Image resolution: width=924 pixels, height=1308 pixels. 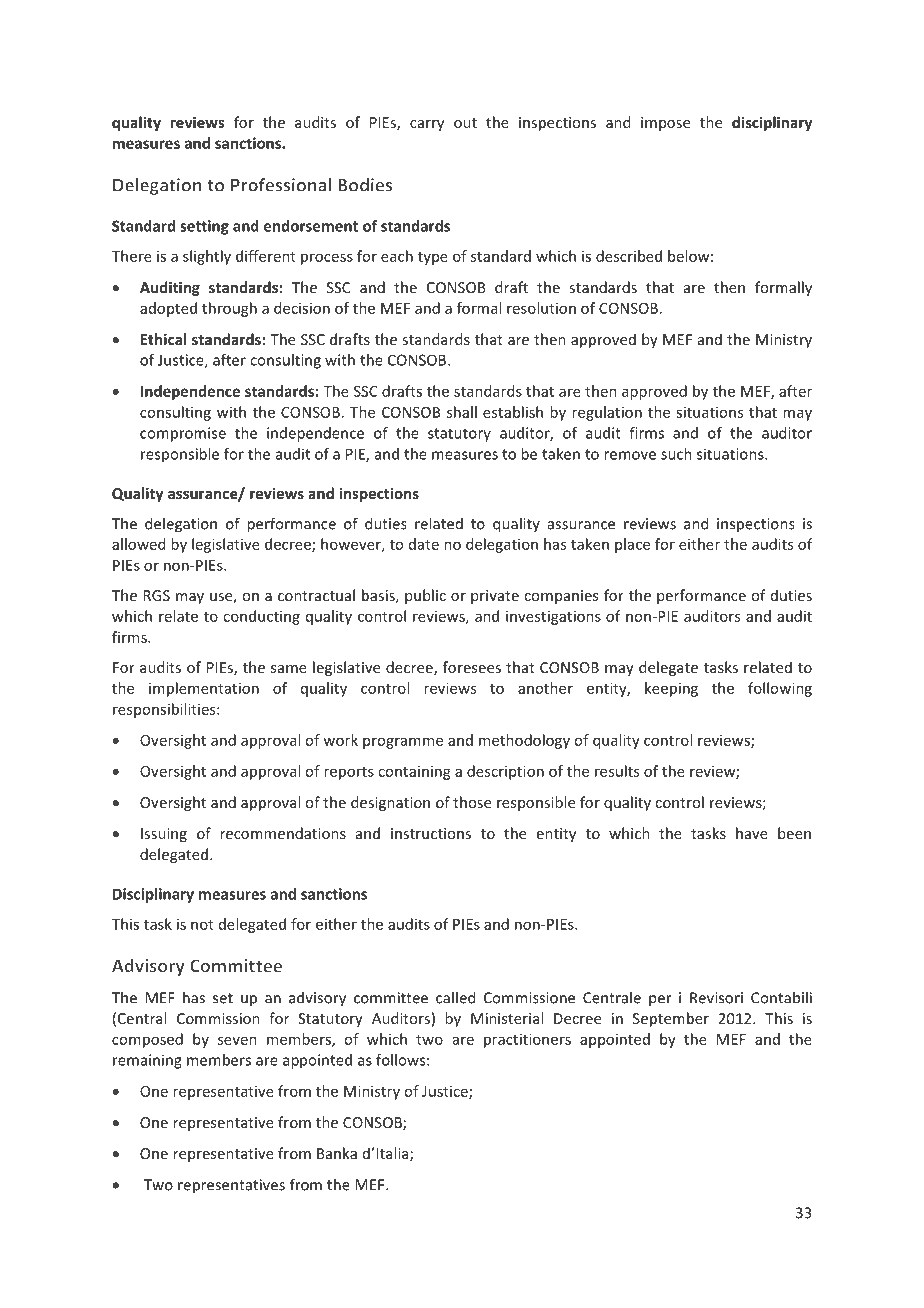 I want to click on private, so click(x=495, y=597).
